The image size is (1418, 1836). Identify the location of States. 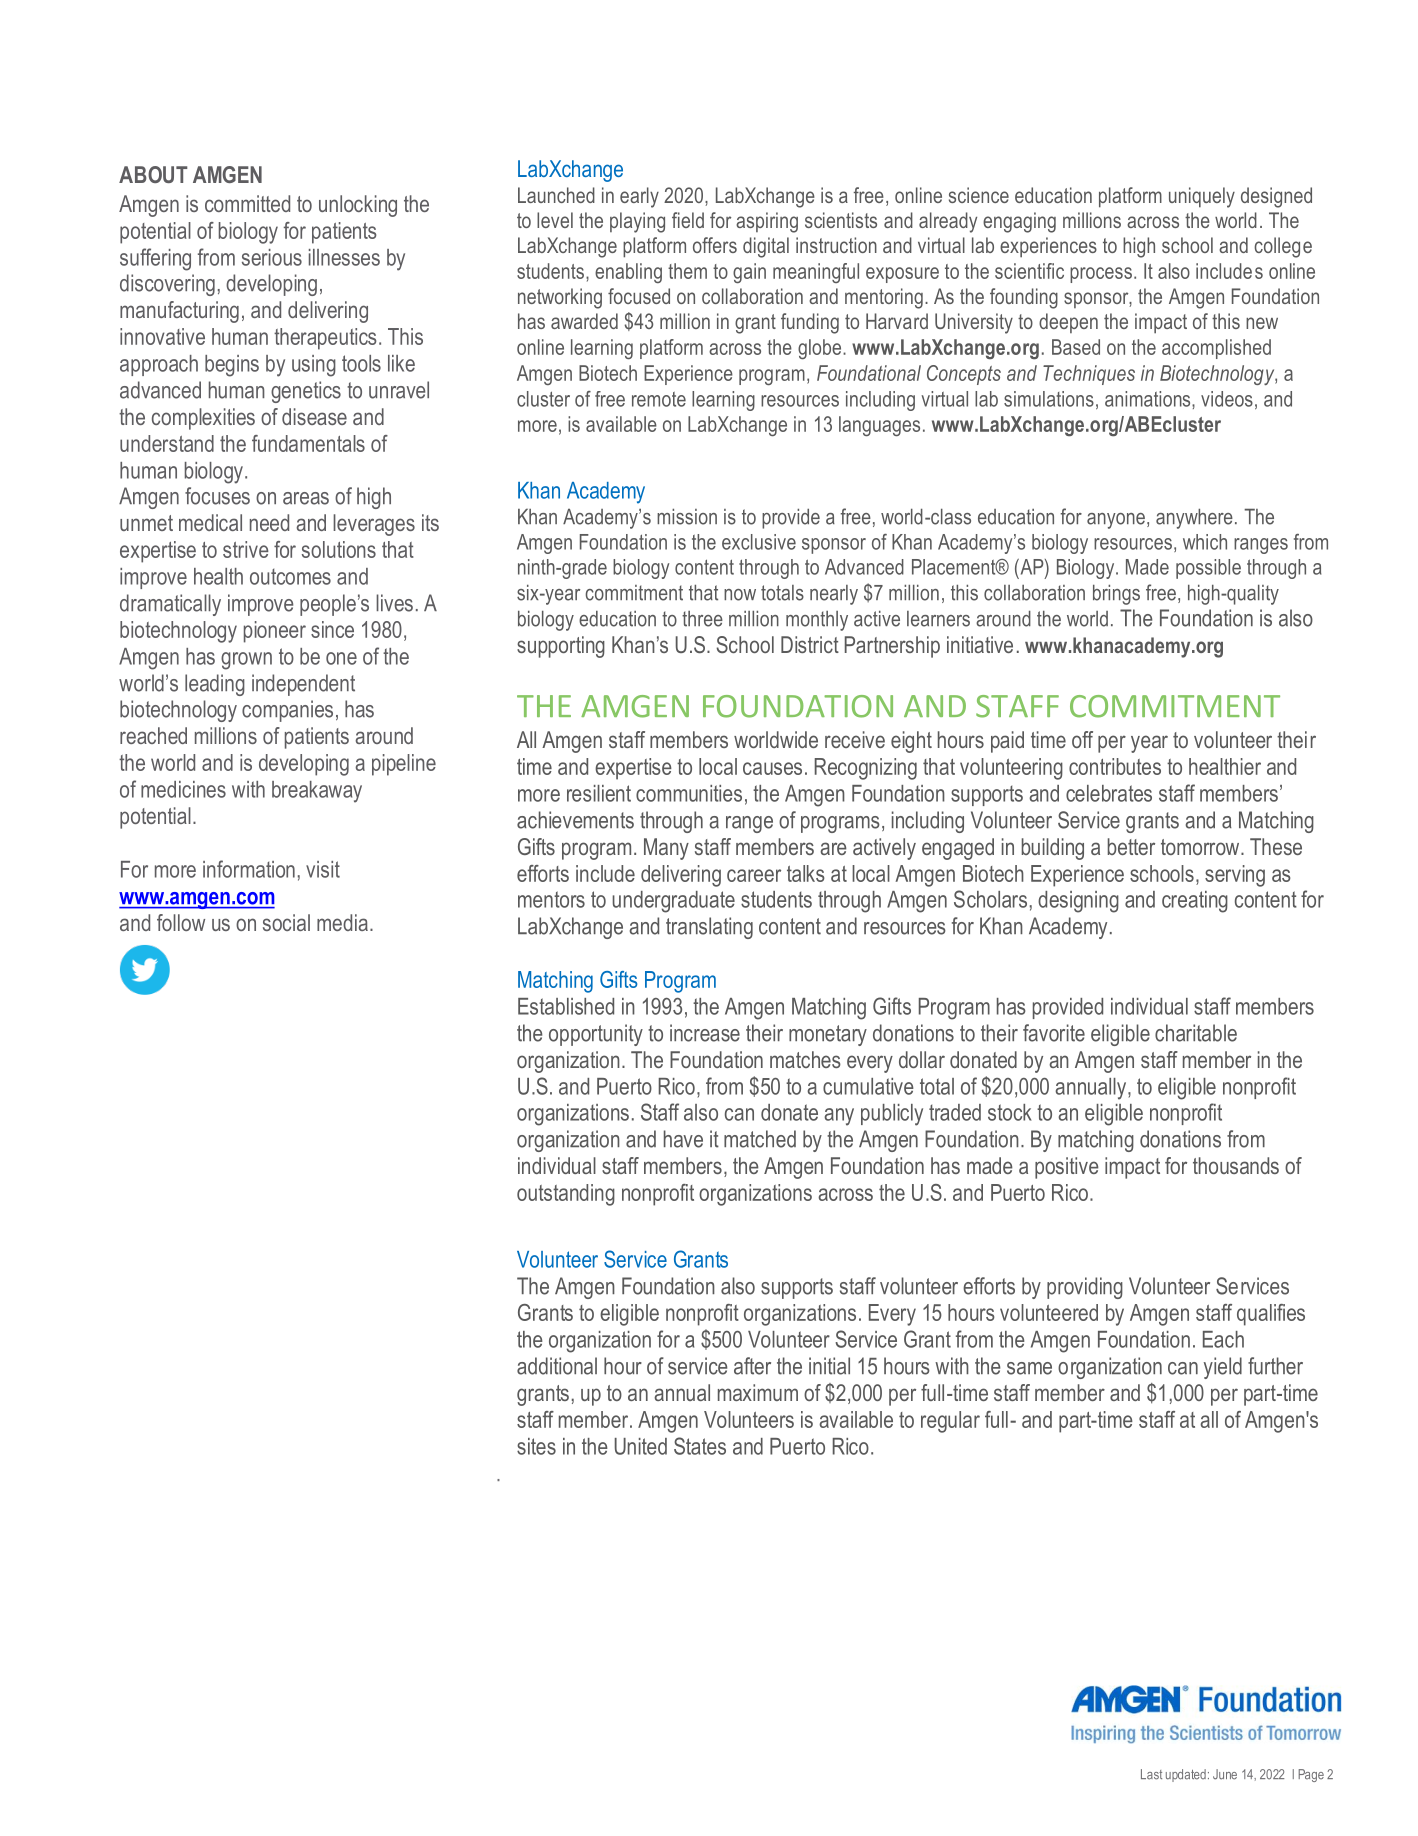
(700, 1446).
